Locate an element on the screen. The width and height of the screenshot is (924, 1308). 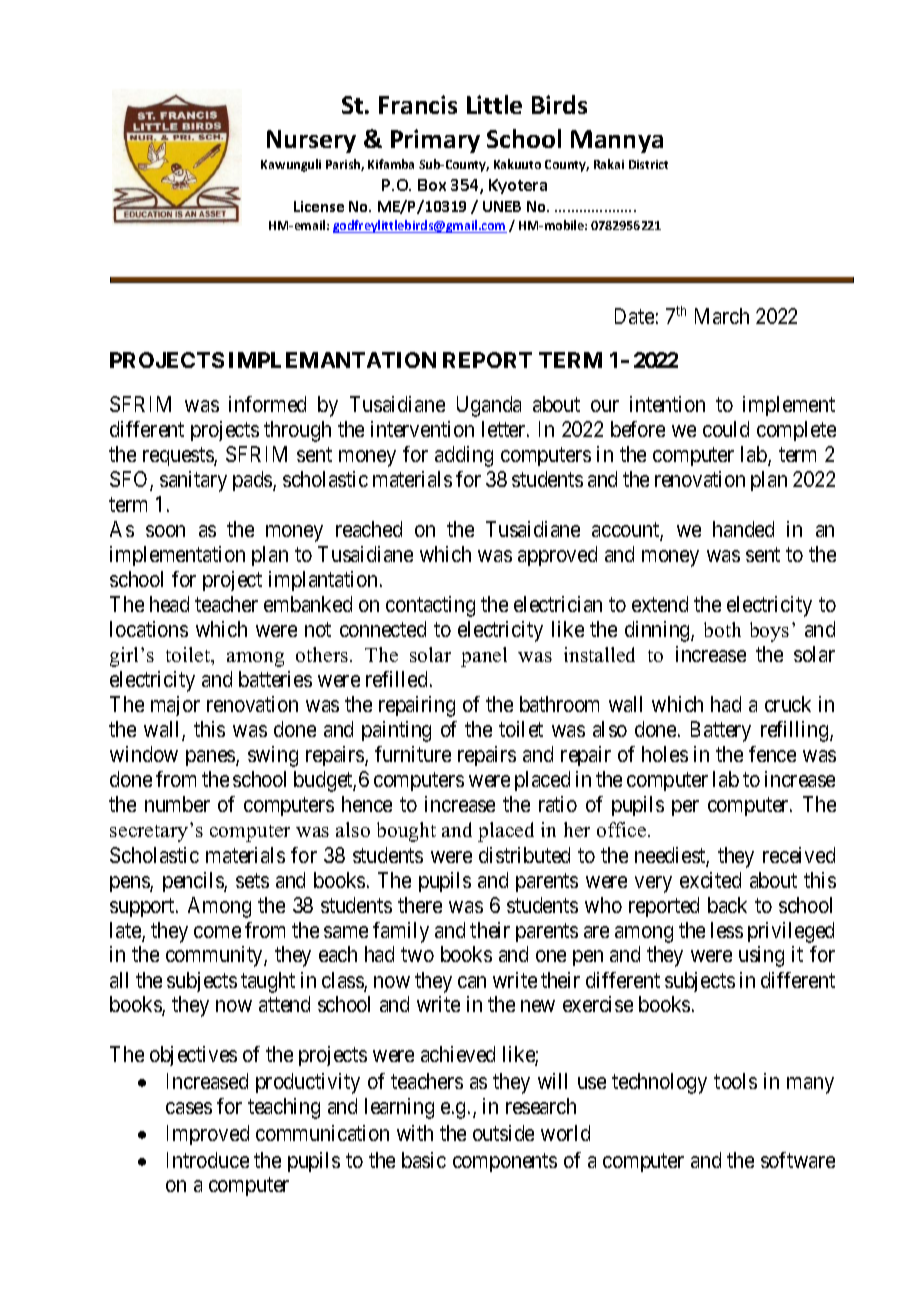
Primary is located at coordinates (435, 141).
